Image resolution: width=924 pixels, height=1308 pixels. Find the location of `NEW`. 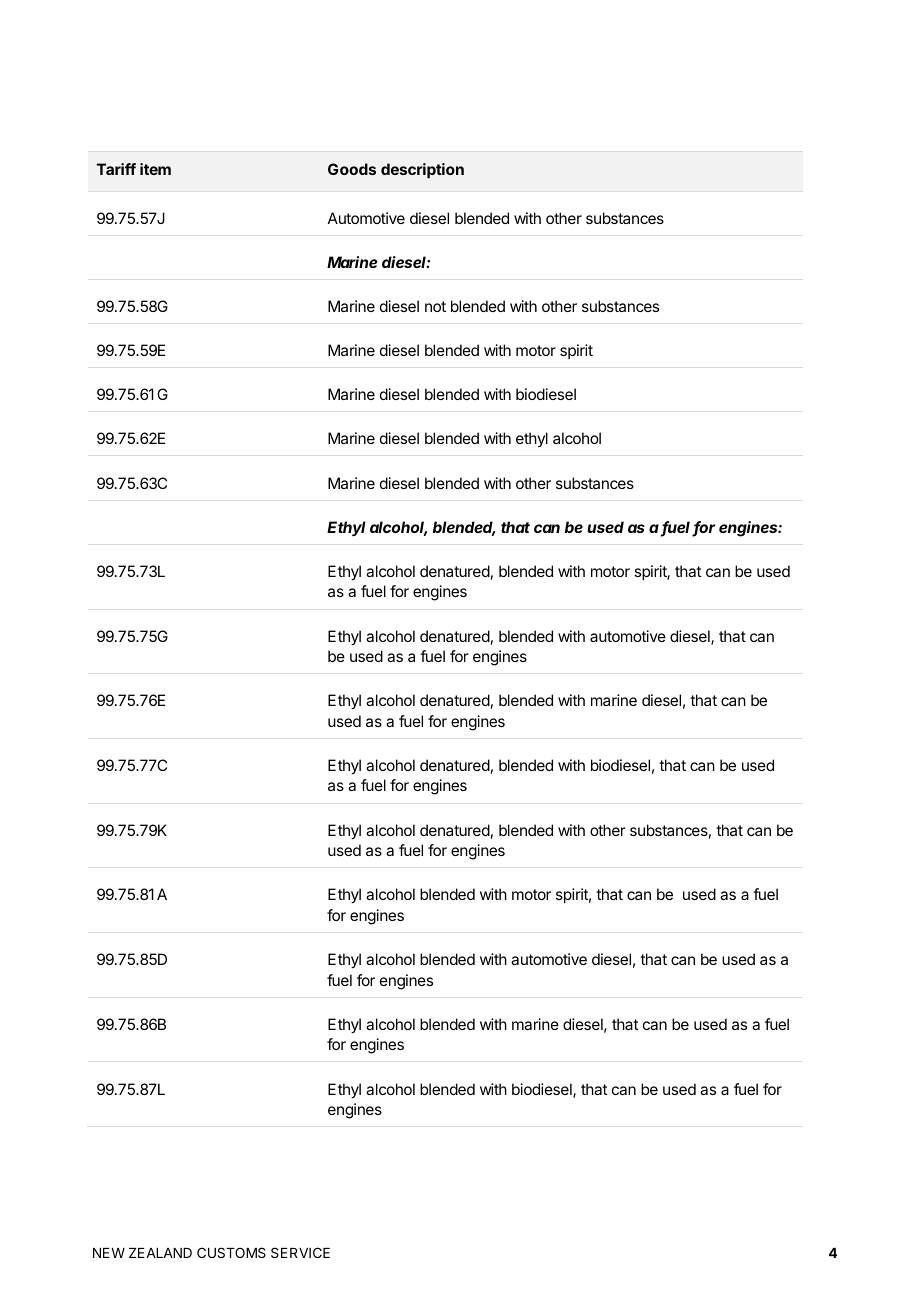

NEW is located at coordinates (109, 1253).
